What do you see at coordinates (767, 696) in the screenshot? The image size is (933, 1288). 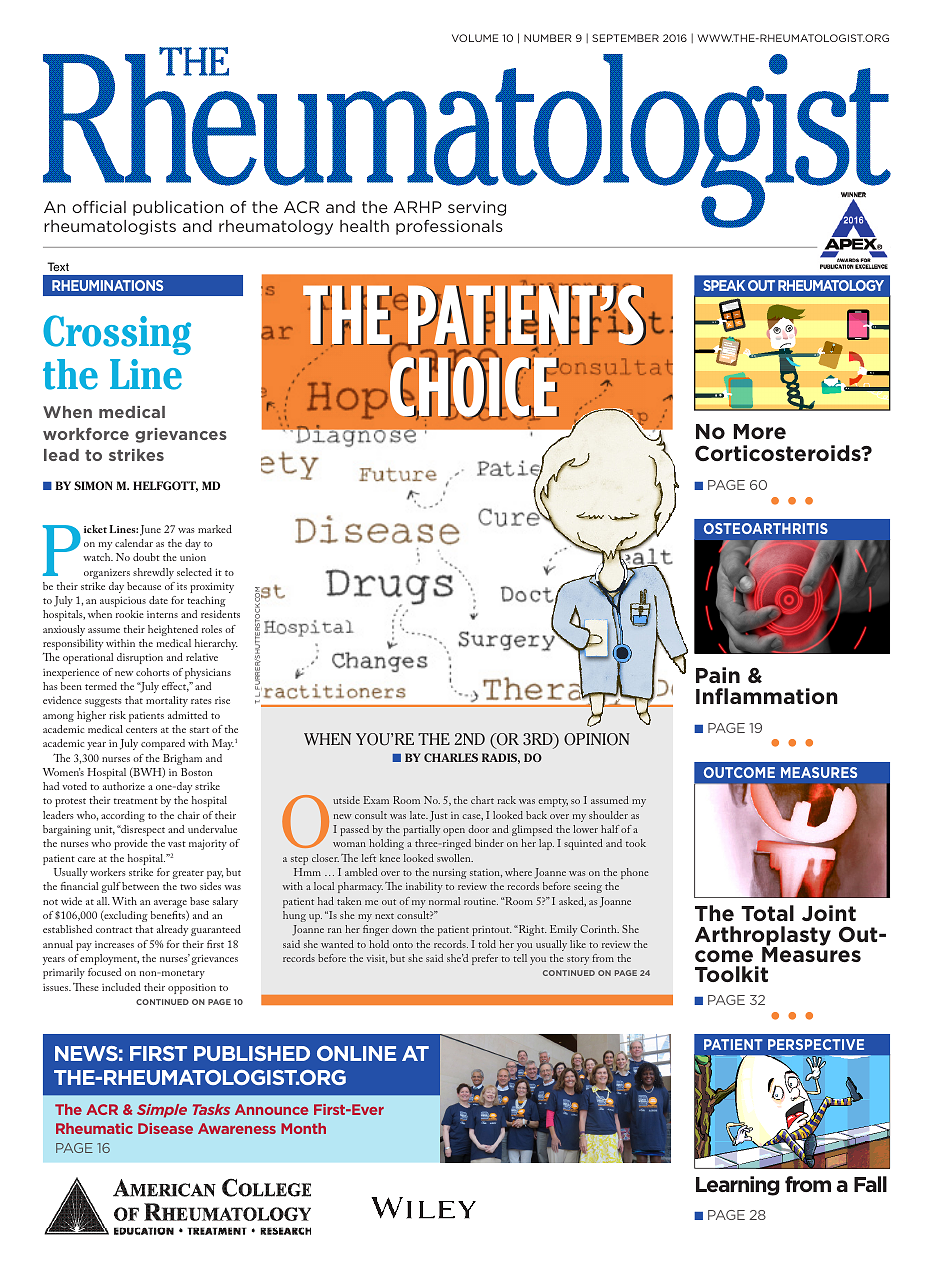 I see `Inflammation` at bounding box center [767, 696].
